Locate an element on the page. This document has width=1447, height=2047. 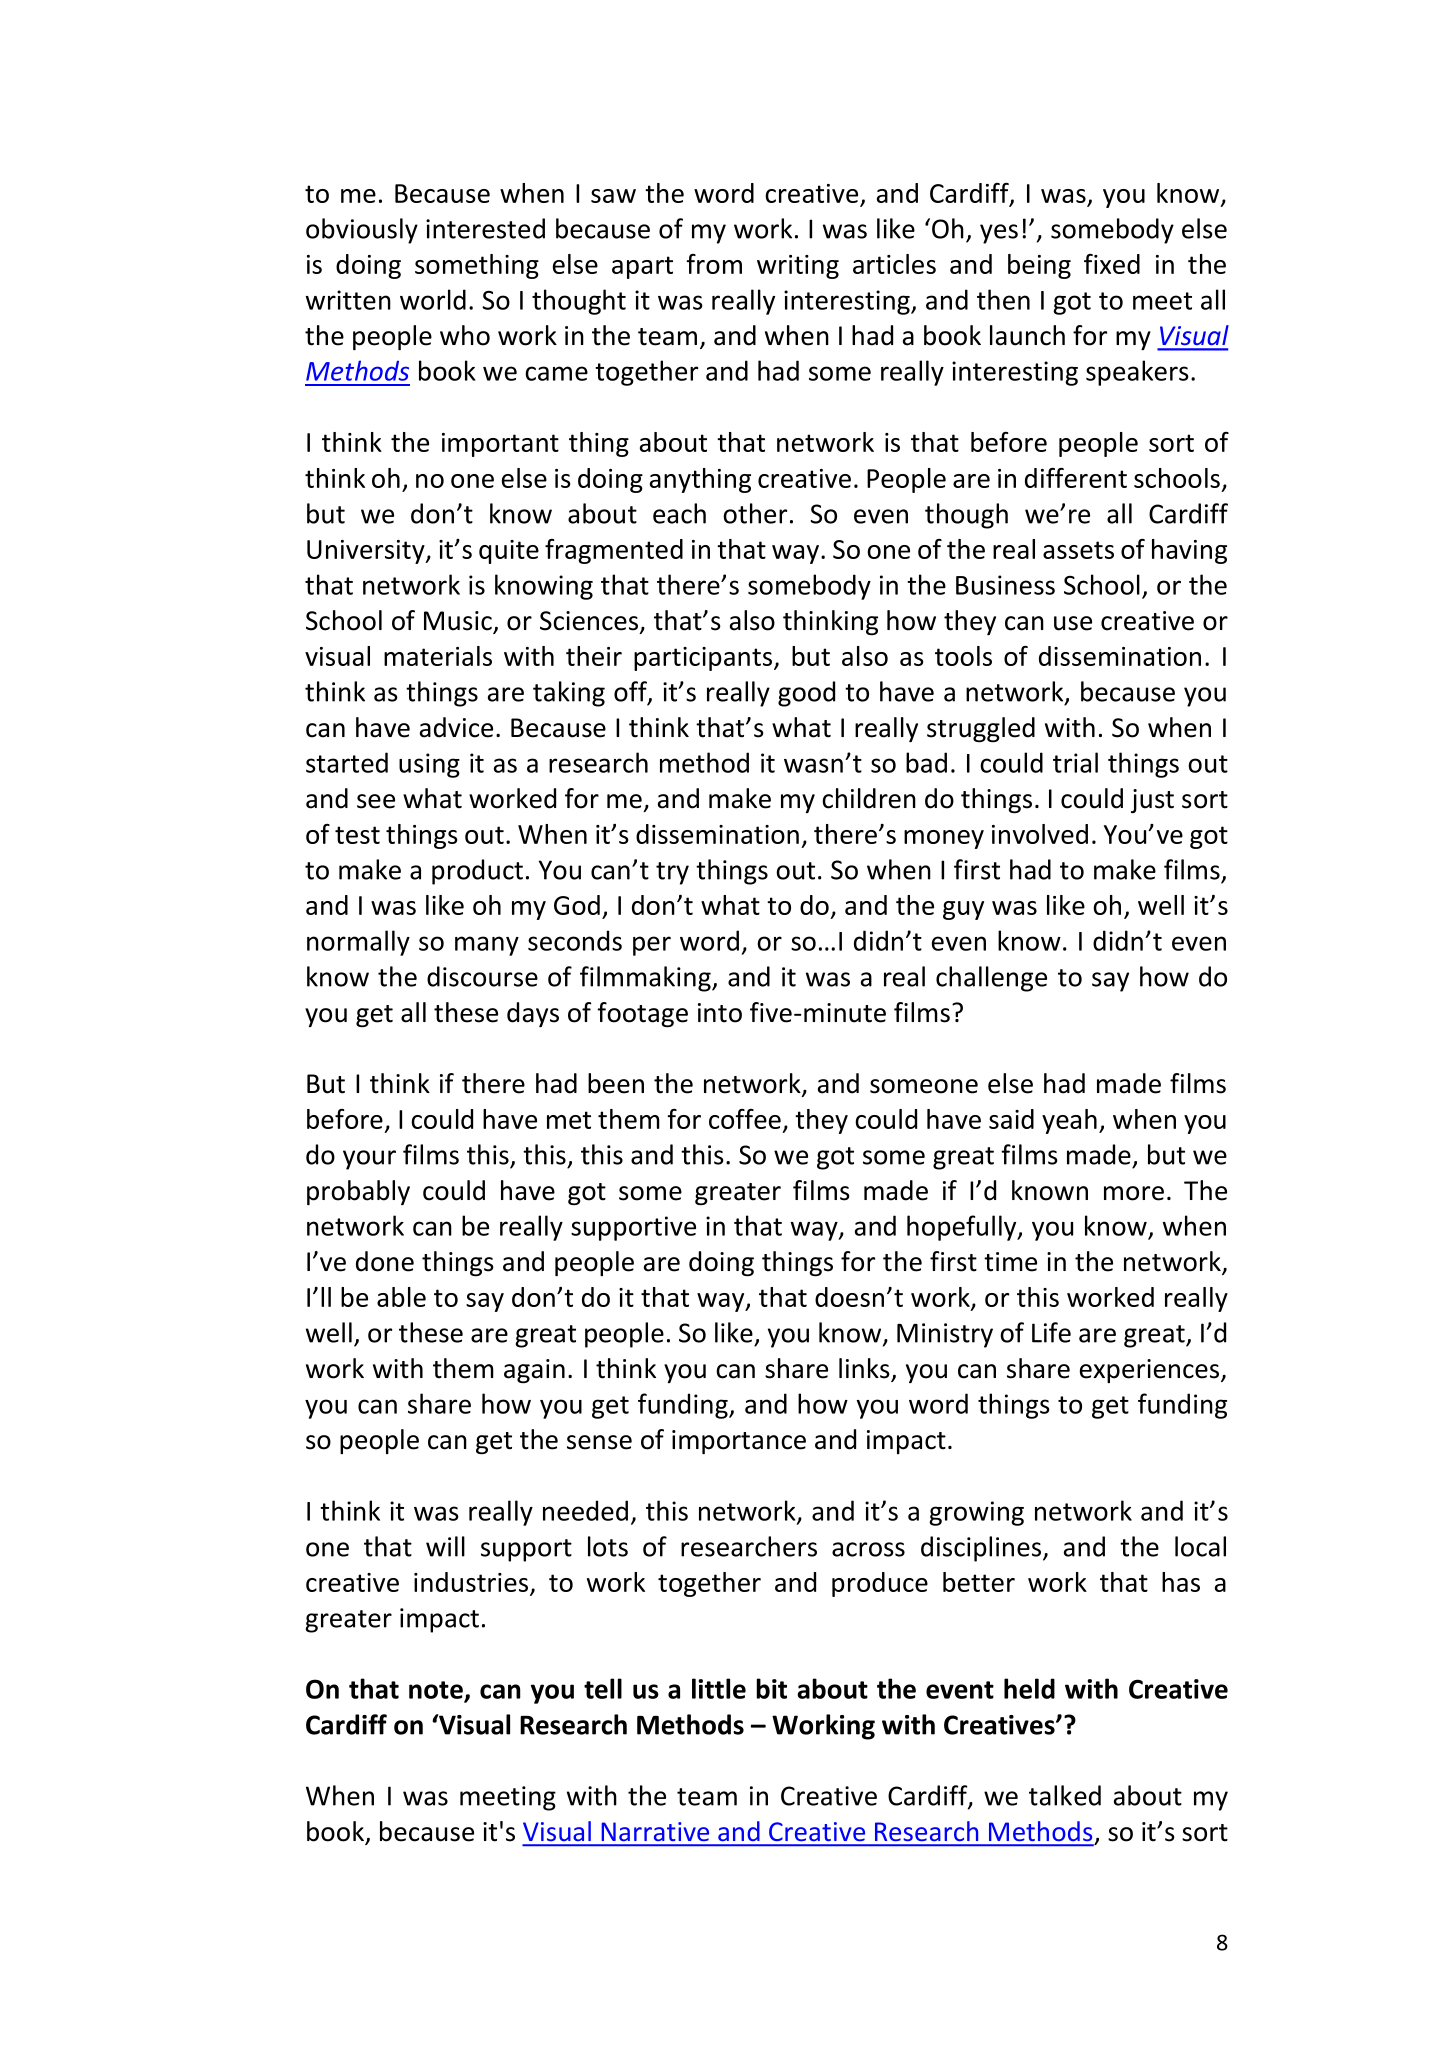
assets is located at coordinates (1078, 550).
